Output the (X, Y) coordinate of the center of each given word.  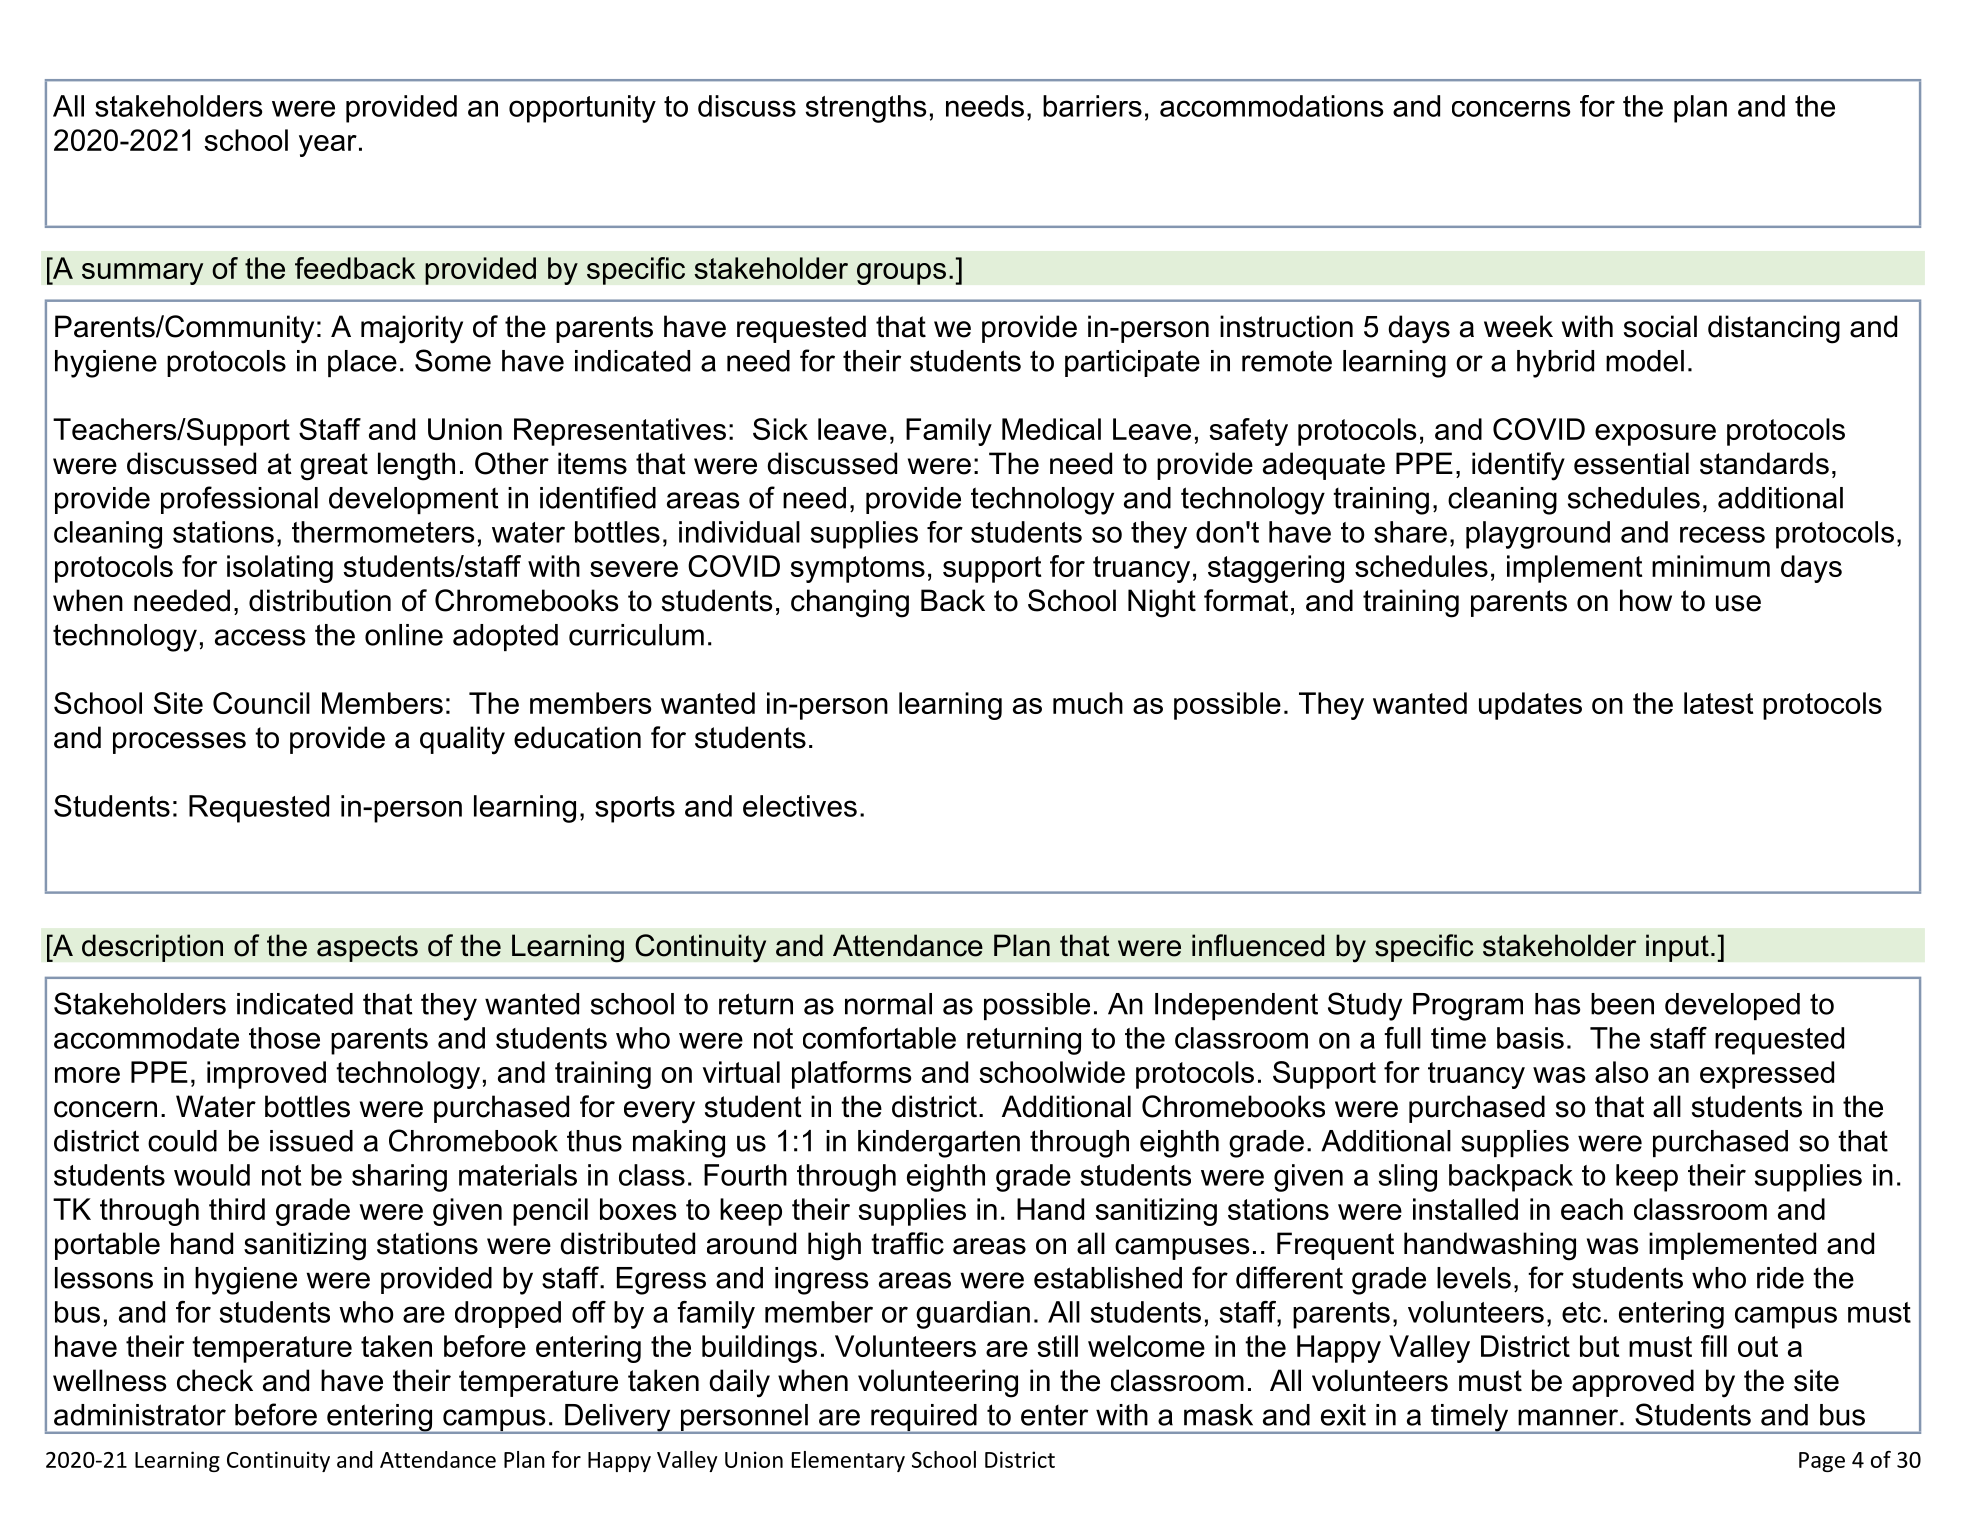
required (924, 1419)
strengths (866, 109)
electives (800, 806)
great (334, 467)
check (215, 1380)
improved (266, 1075)
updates (1530, 706)
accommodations (1271, 106)
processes (179, 743)
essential (1631, 463)
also (1621, 1072)
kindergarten (939, 1144)
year (328, 146)
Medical (1051, 429)
